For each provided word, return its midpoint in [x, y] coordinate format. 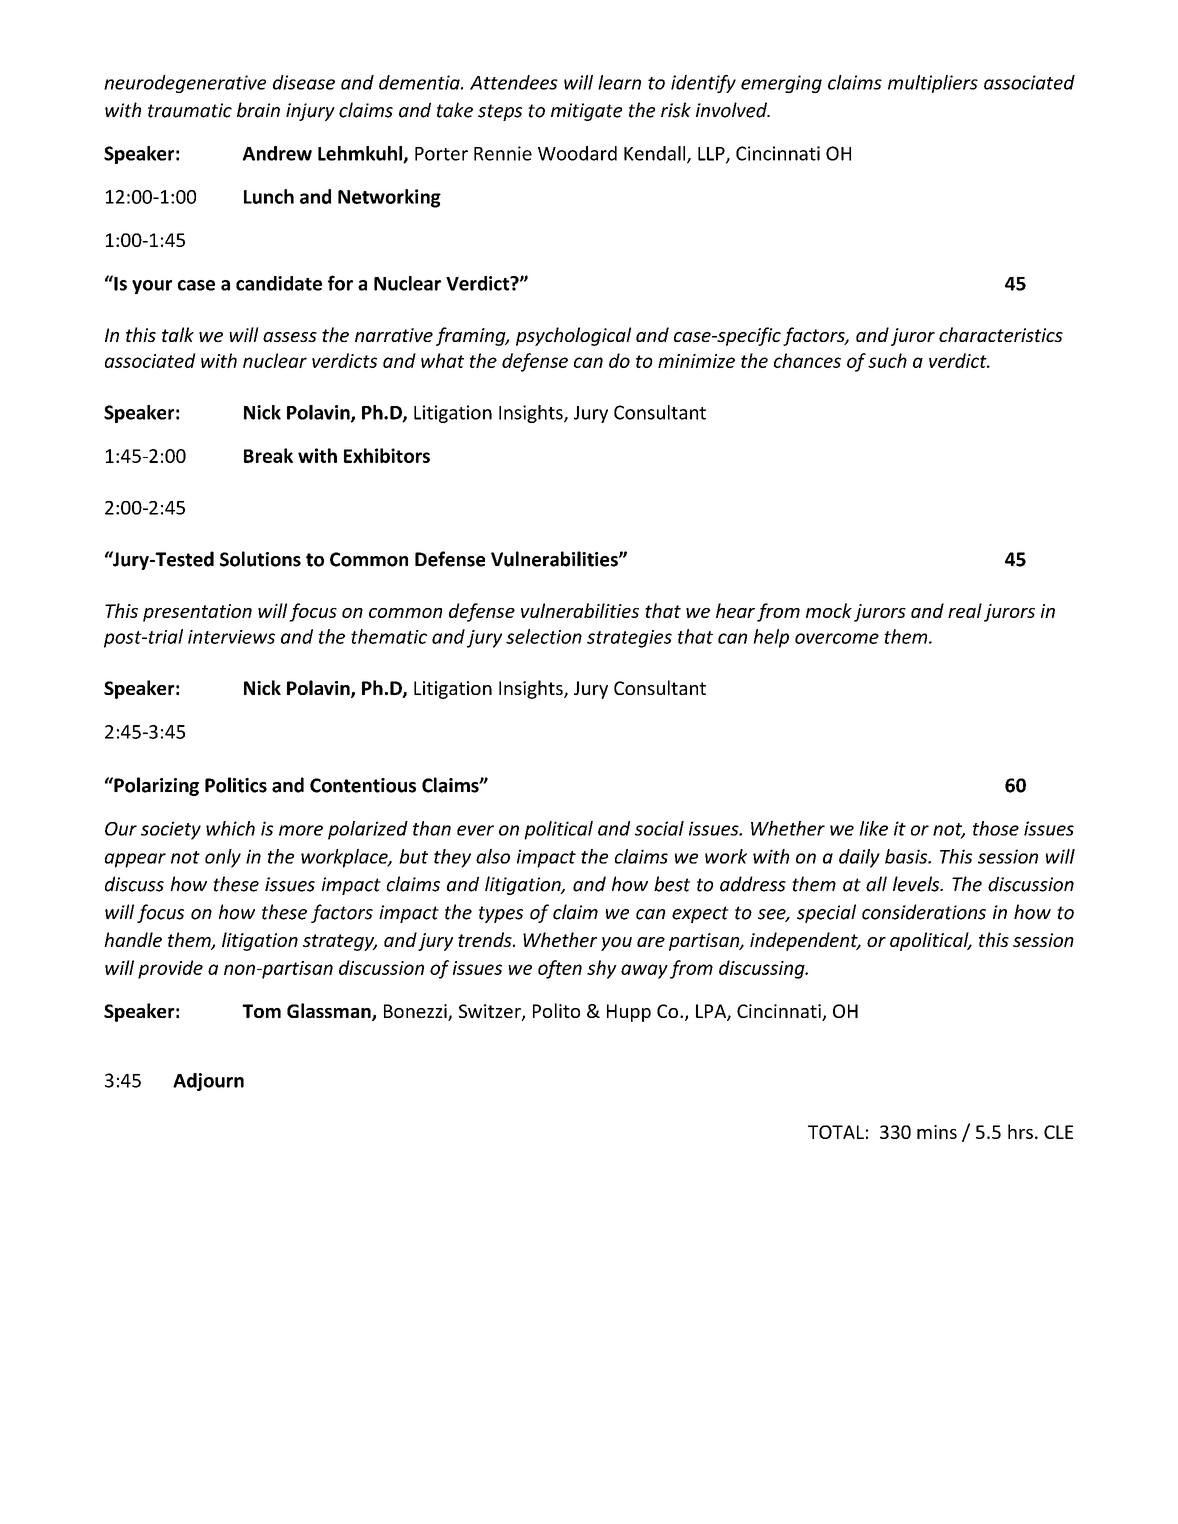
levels [917, 884]
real [965, 610]
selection [544, 636]
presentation [197, 613]
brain [258, 110]
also [493, 856]
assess [290, 337]
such [887, 360]
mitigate [586, 112]
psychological [573, 336]
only [223, 858]
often [560, 969]
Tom [261, 1011]
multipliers [933, 84]
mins [937, 1132]
